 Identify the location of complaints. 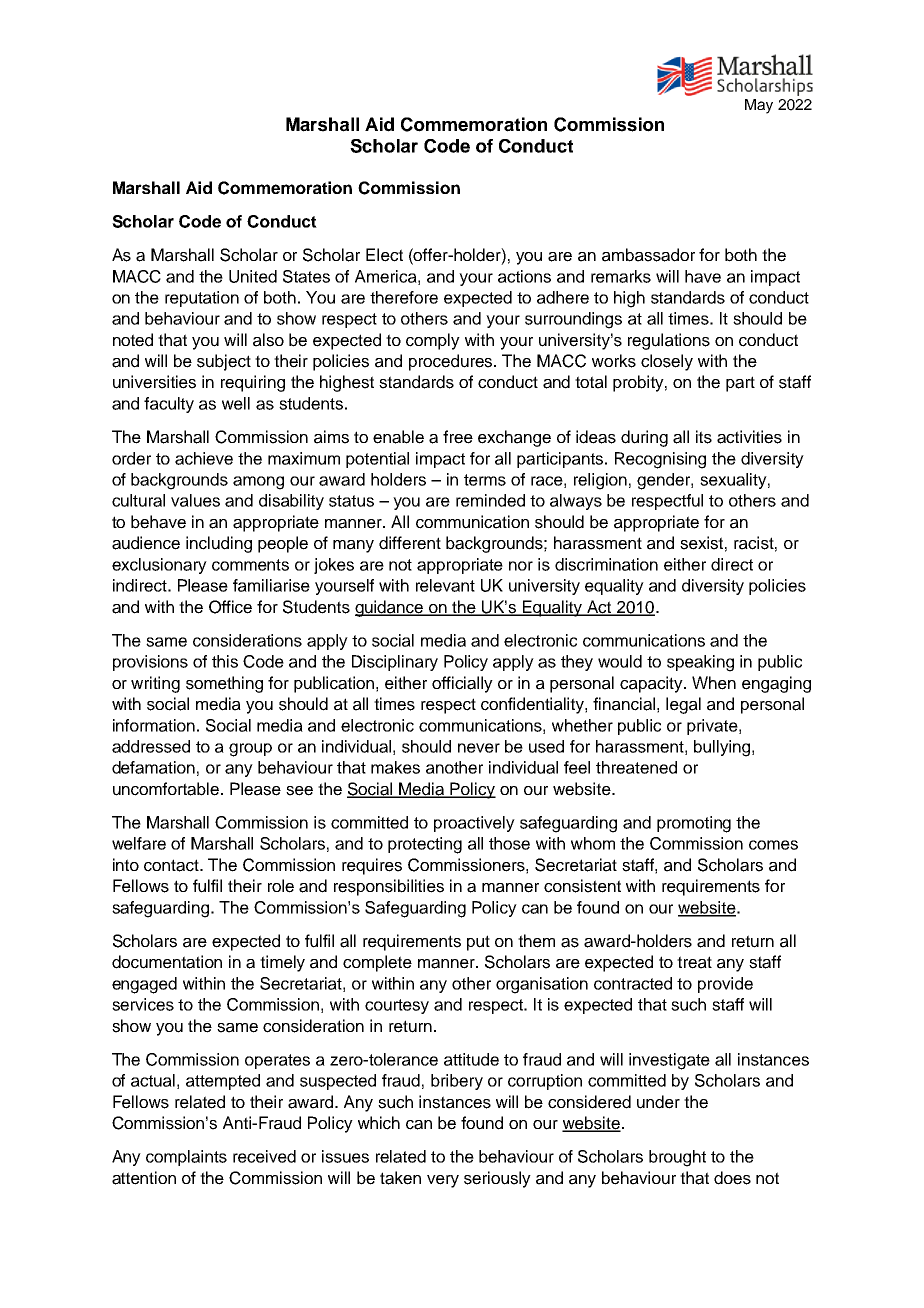
(186, 1158).
